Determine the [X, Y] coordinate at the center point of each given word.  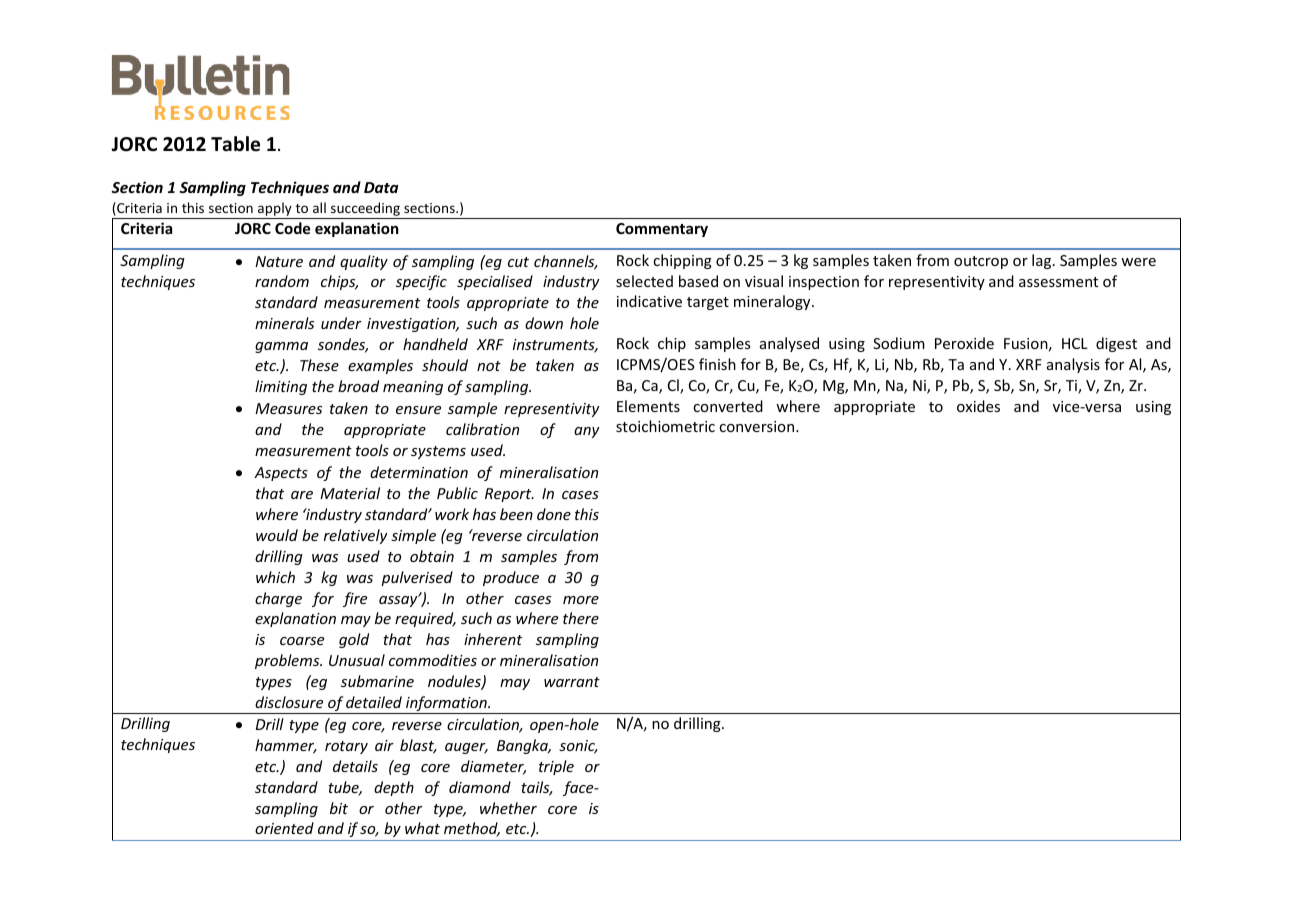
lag [1043, 261]
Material [350, 493]
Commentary [662, 230]
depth [394, 788]
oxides [978, 406]
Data [381, 187]
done [554, 514]
